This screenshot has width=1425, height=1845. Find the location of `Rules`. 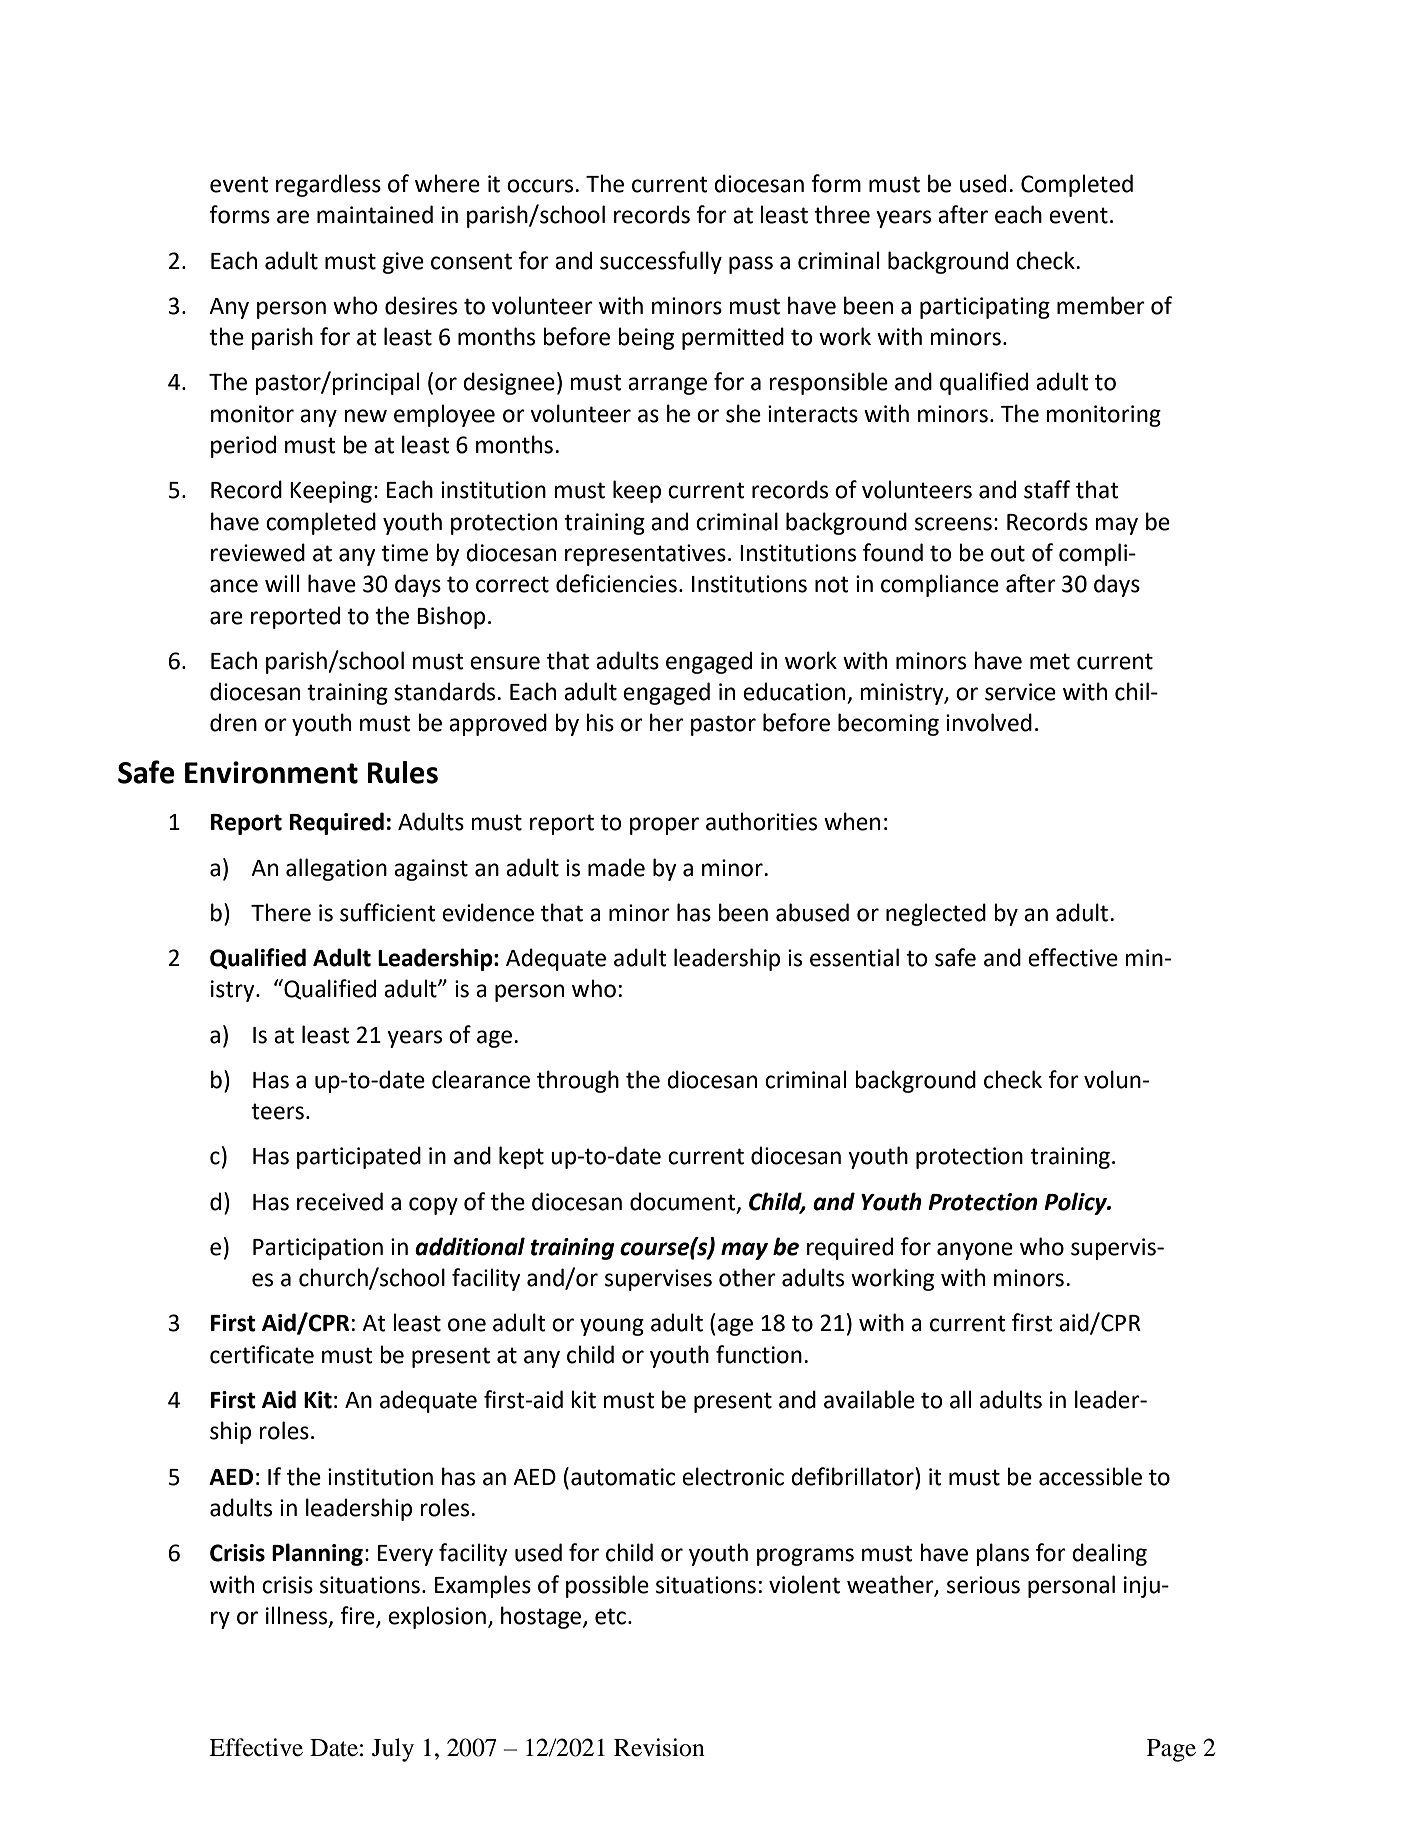

Rules is located at coordinates (402, 772).
